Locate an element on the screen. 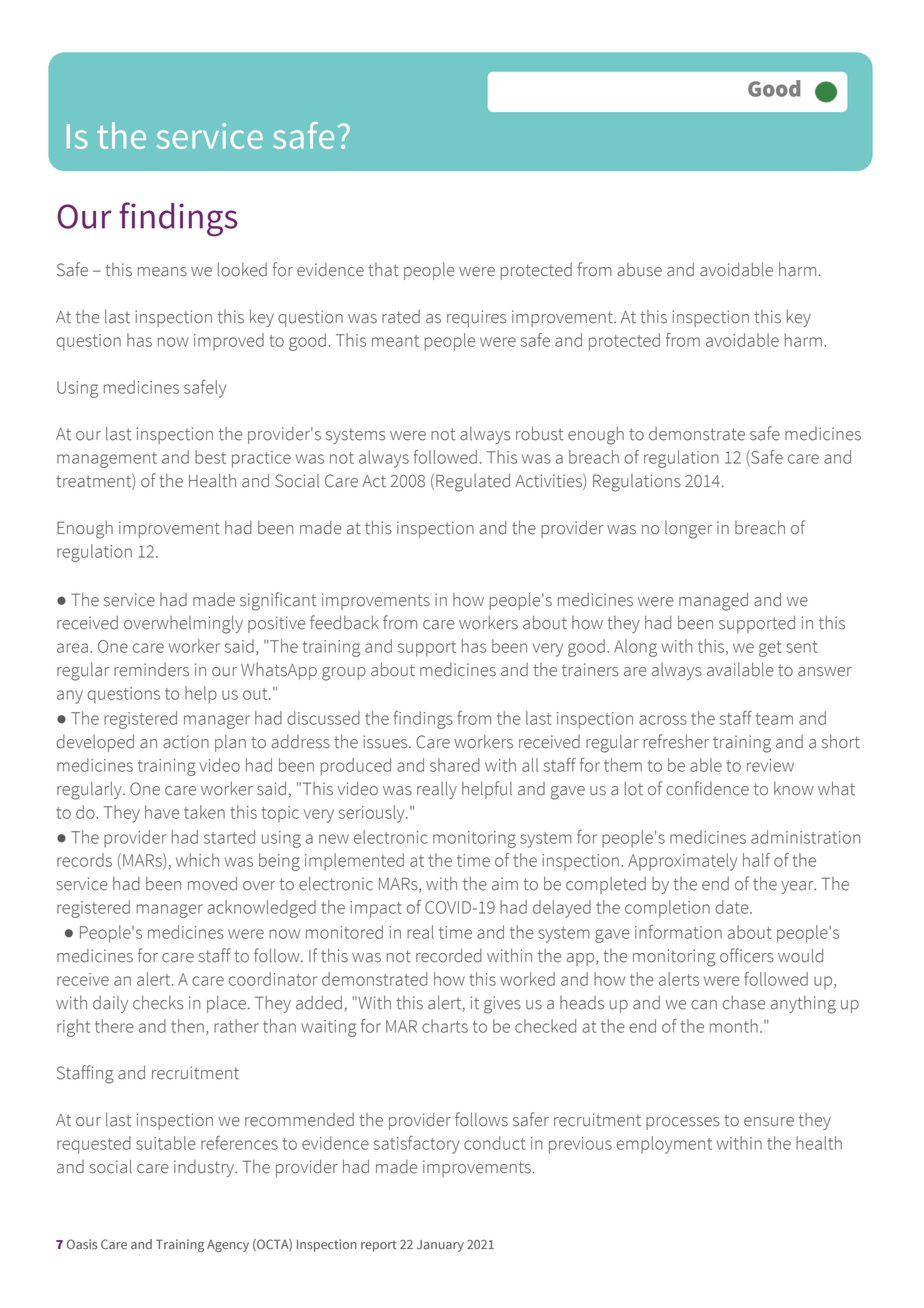  best is located at coordinates (210, 457).
